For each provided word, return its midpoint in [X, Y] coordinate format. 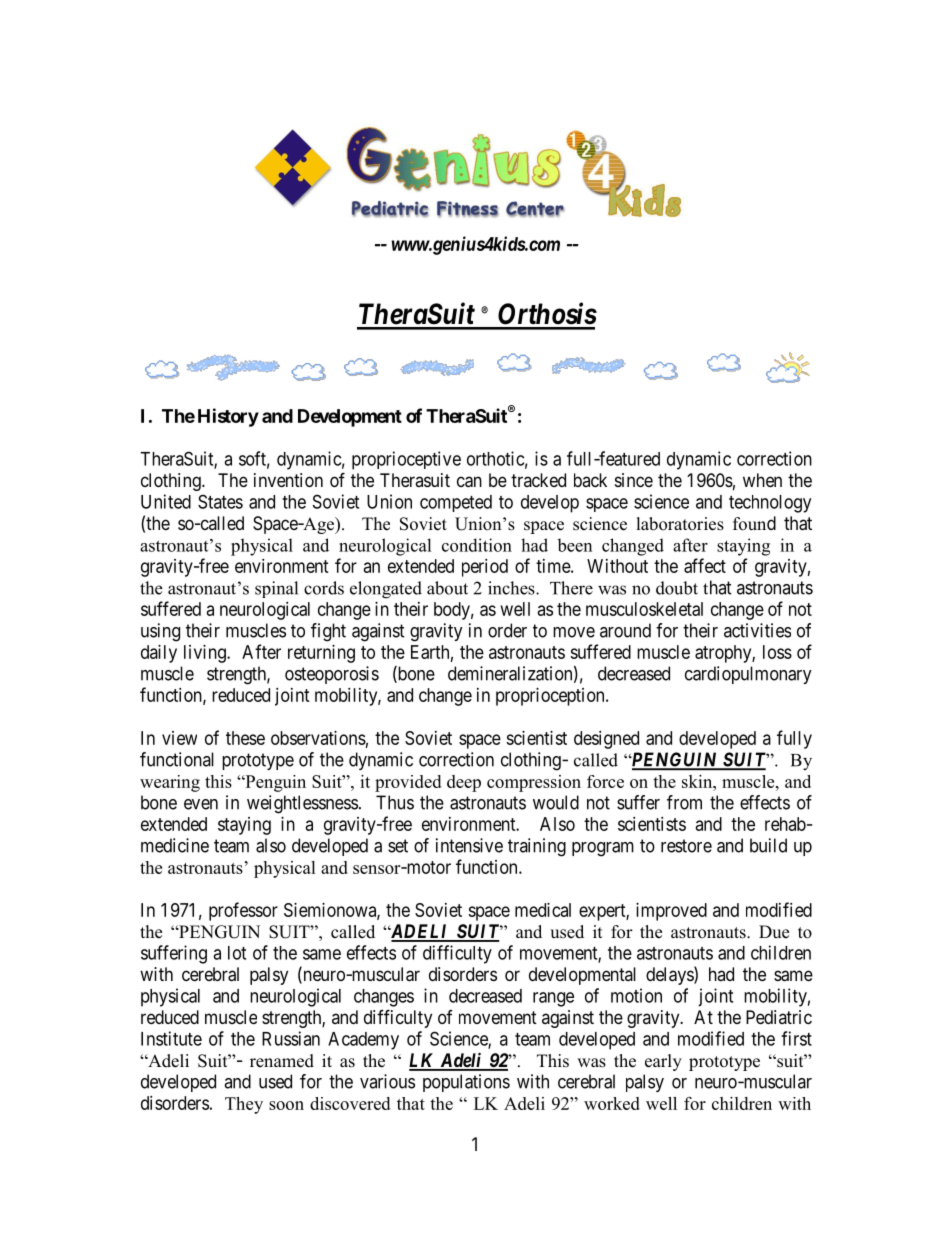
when [762, 480]
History [228, 417]
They [244, 1105]
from [684, 802]
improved [671, 912]
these [245, 738]
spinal [276, 589]
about [447, 588]
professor [243, 911]
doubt [677, 588]
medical [543, 910]
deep [464, 783]
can [469, 482]
